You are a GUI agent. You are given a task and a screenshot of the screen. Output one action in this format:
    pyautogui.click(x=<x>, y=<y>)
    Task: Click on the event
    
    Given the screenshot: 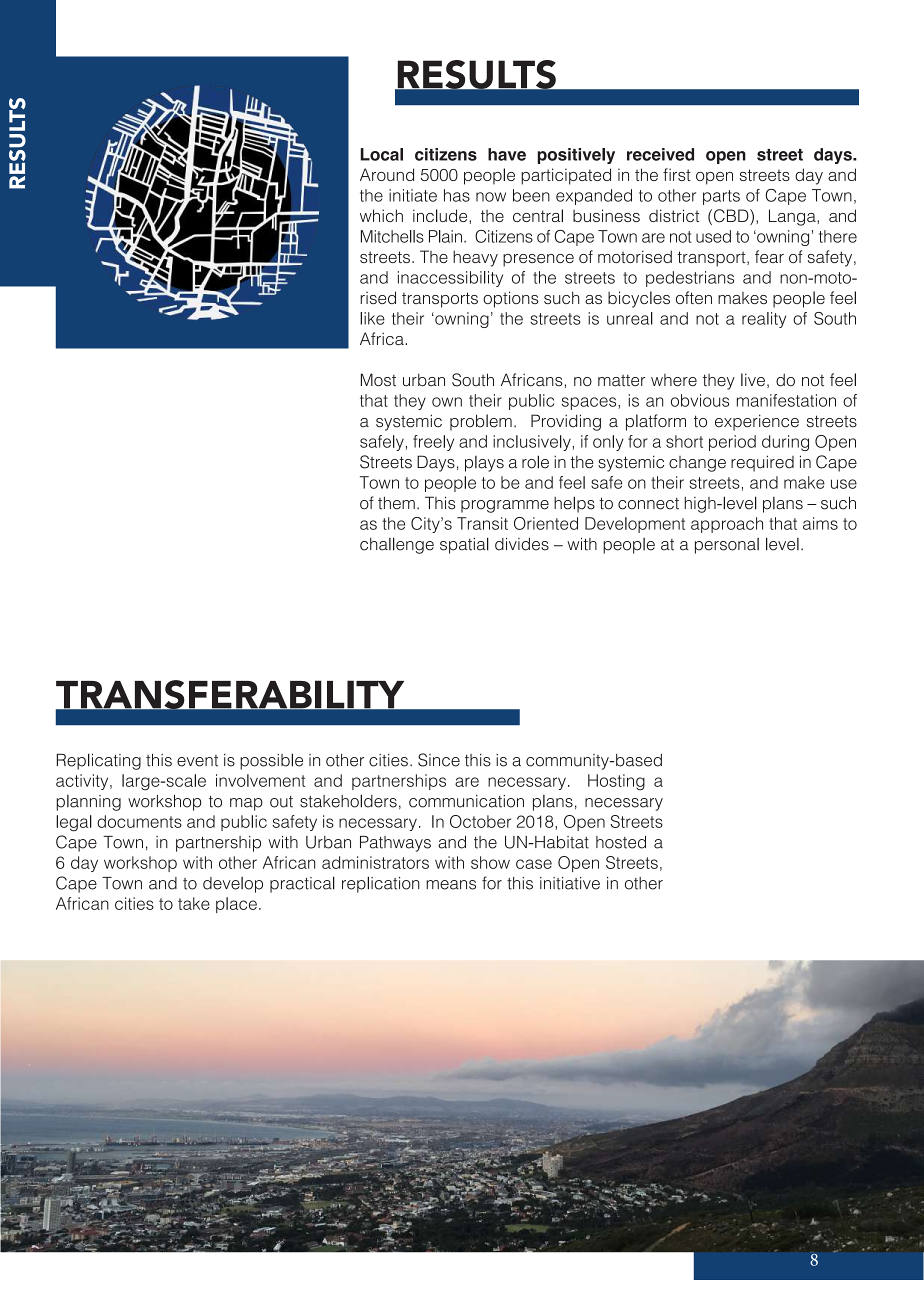 What is the action you would take?
    pyautogui.click(x=197, y=761)
